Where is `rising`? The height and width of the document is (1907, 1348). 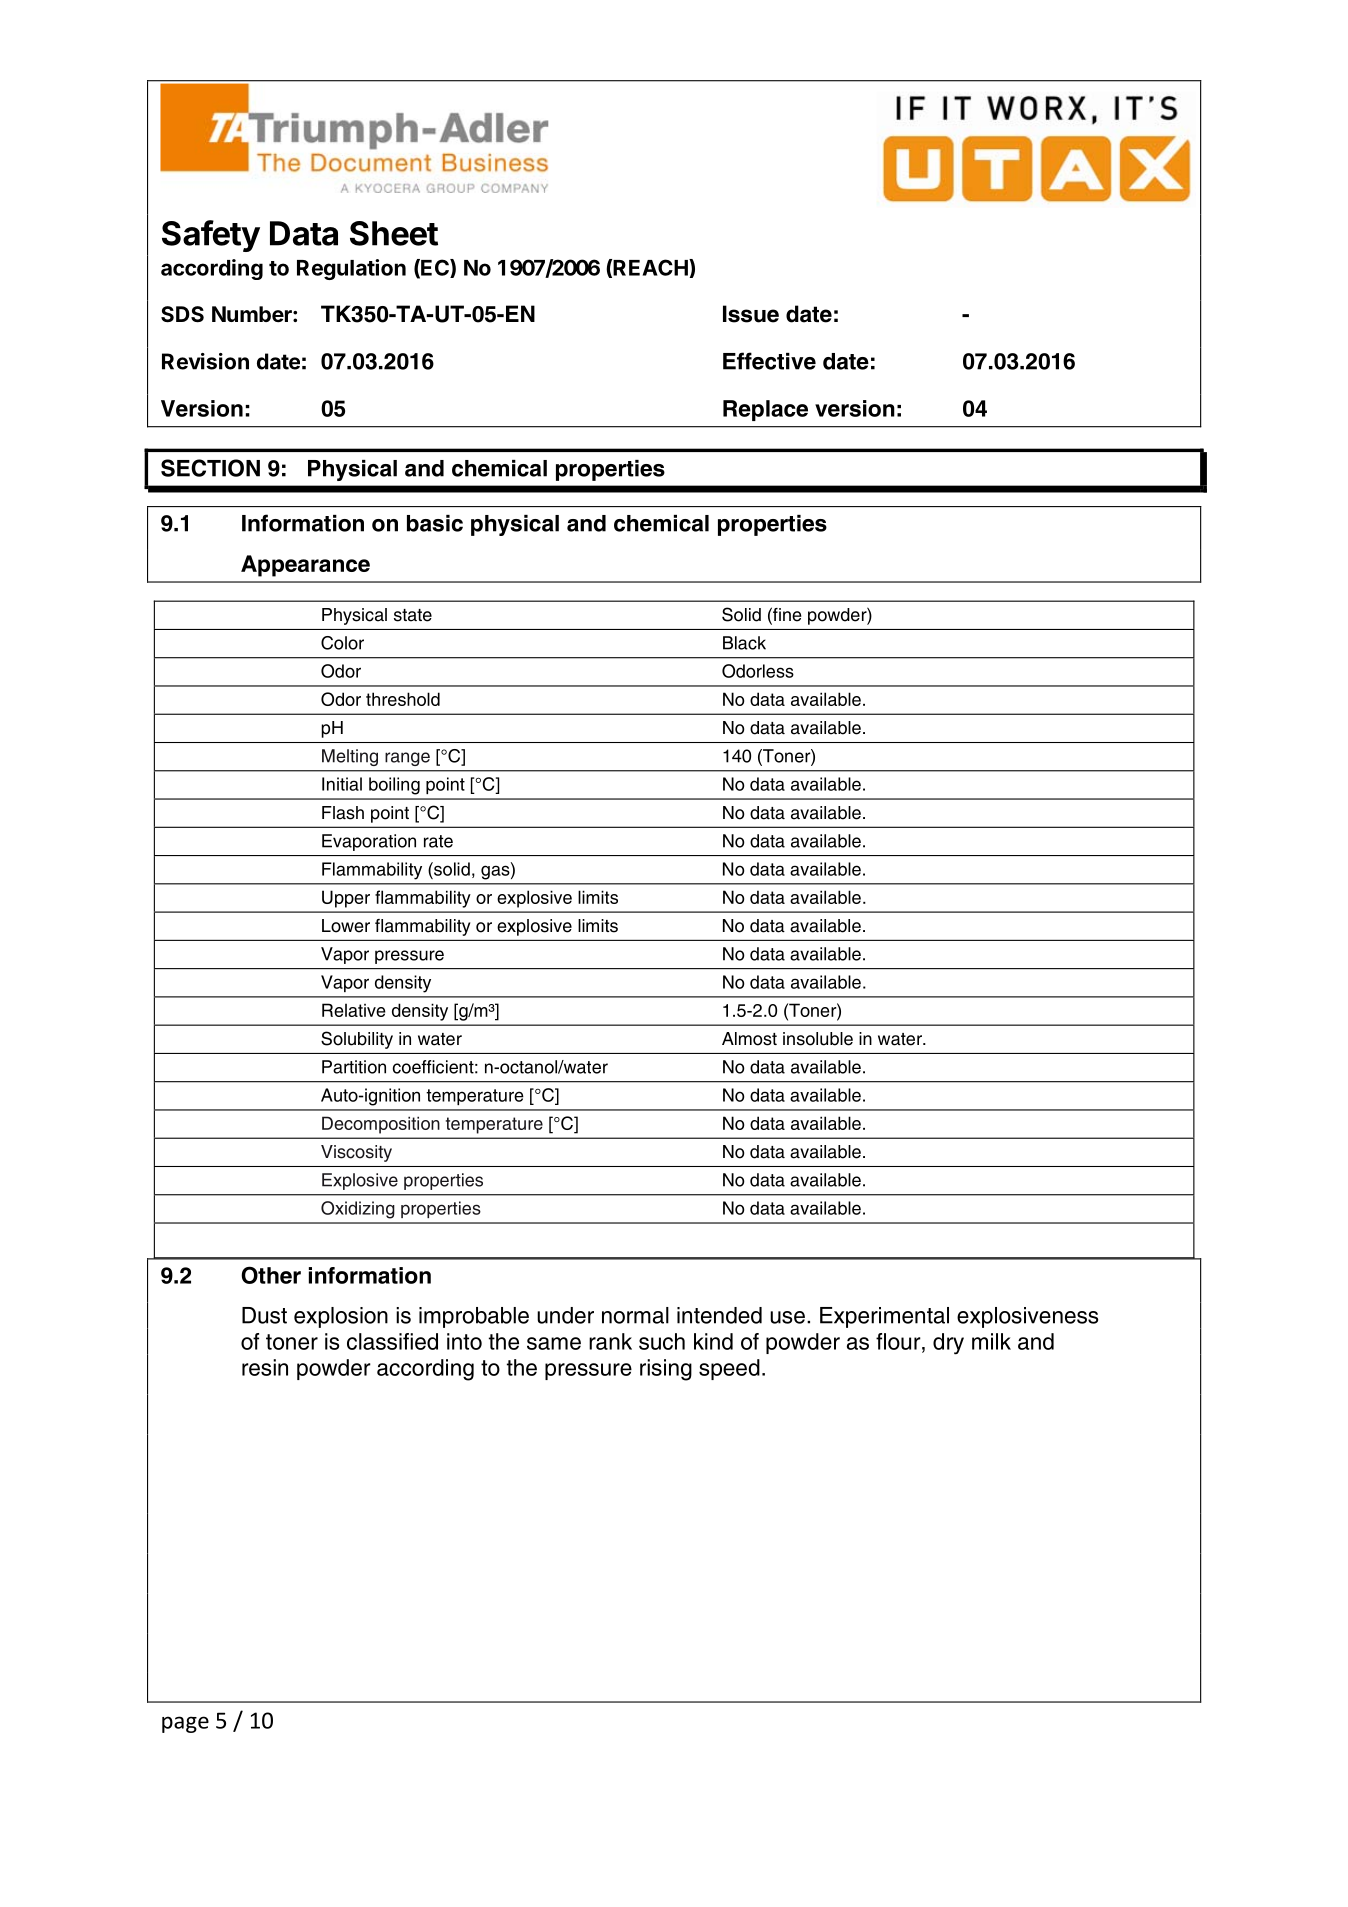 rising is located at coordinates (666, 1370).
